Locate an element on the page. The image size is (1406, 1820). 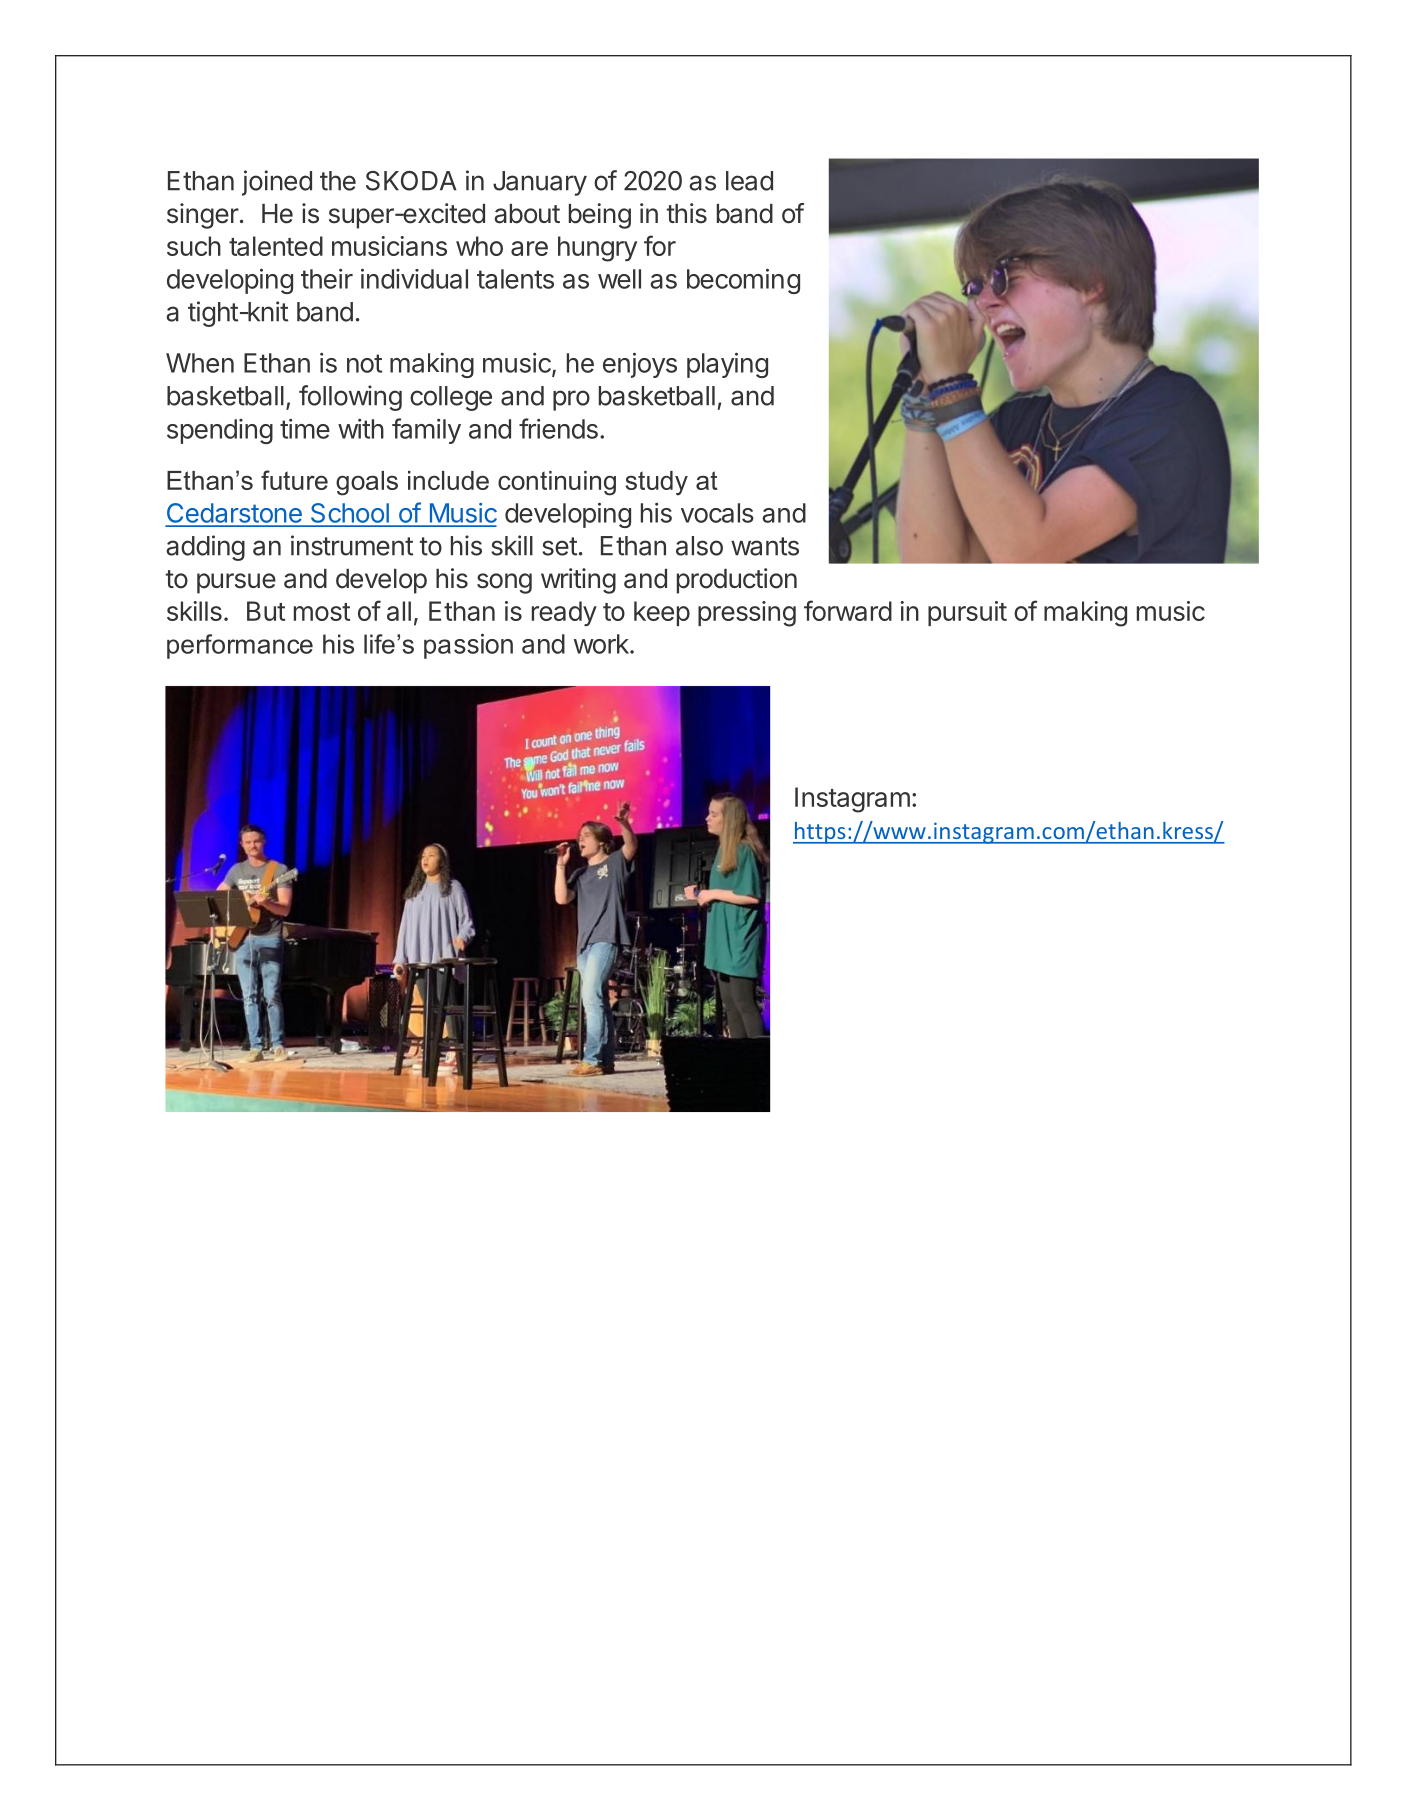
vocals is located at coordinates (717, 513).
